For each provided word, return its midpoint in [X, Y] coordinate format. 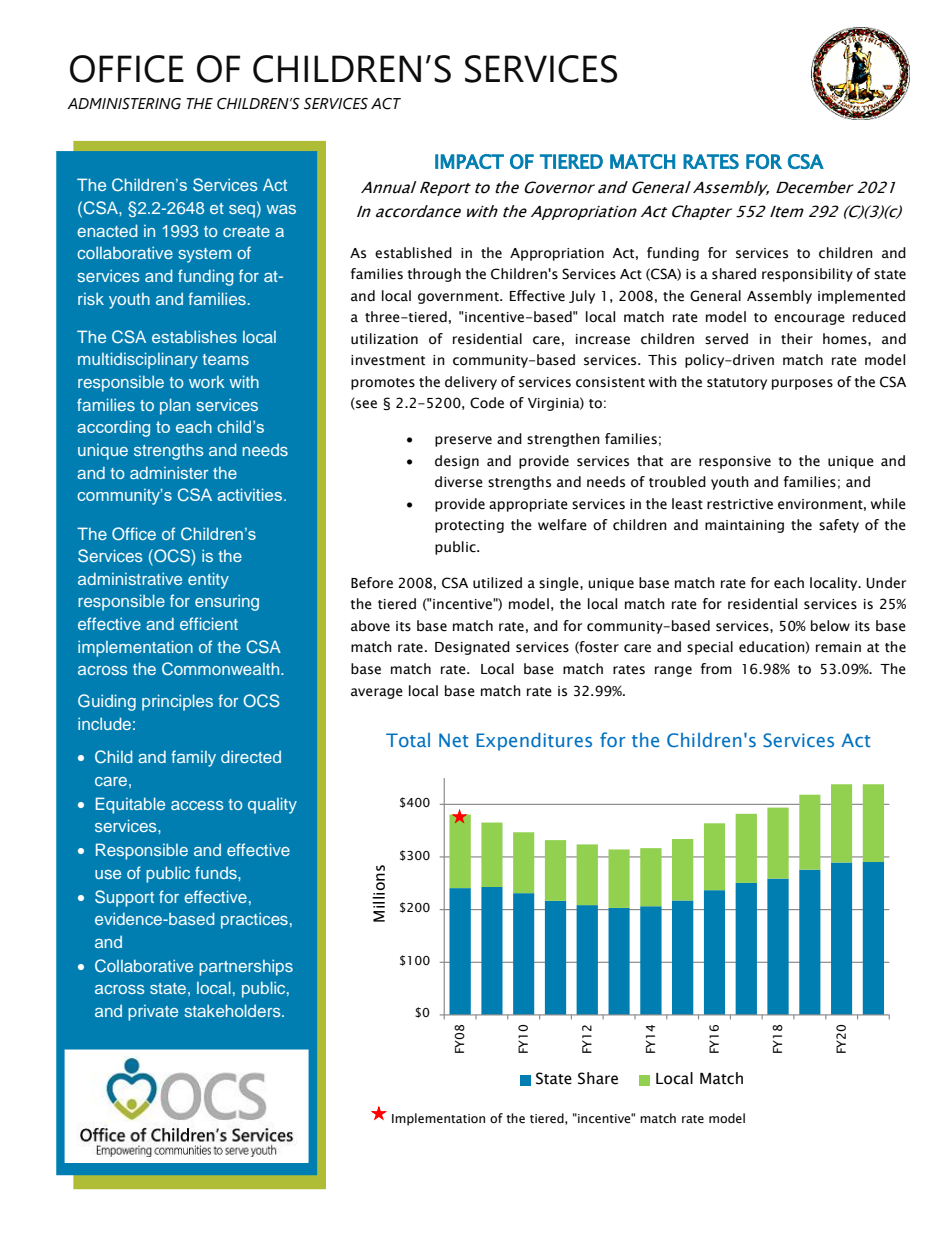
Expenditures [534, 741]
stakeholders [234, 1010]
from [716, 669]
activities [251, 494]
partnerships [246, 967]
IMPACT [469, 161]
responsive [735, 462]
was [281, 209]
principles [177, 702]
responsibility [807, 275]
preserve [463, 441]
